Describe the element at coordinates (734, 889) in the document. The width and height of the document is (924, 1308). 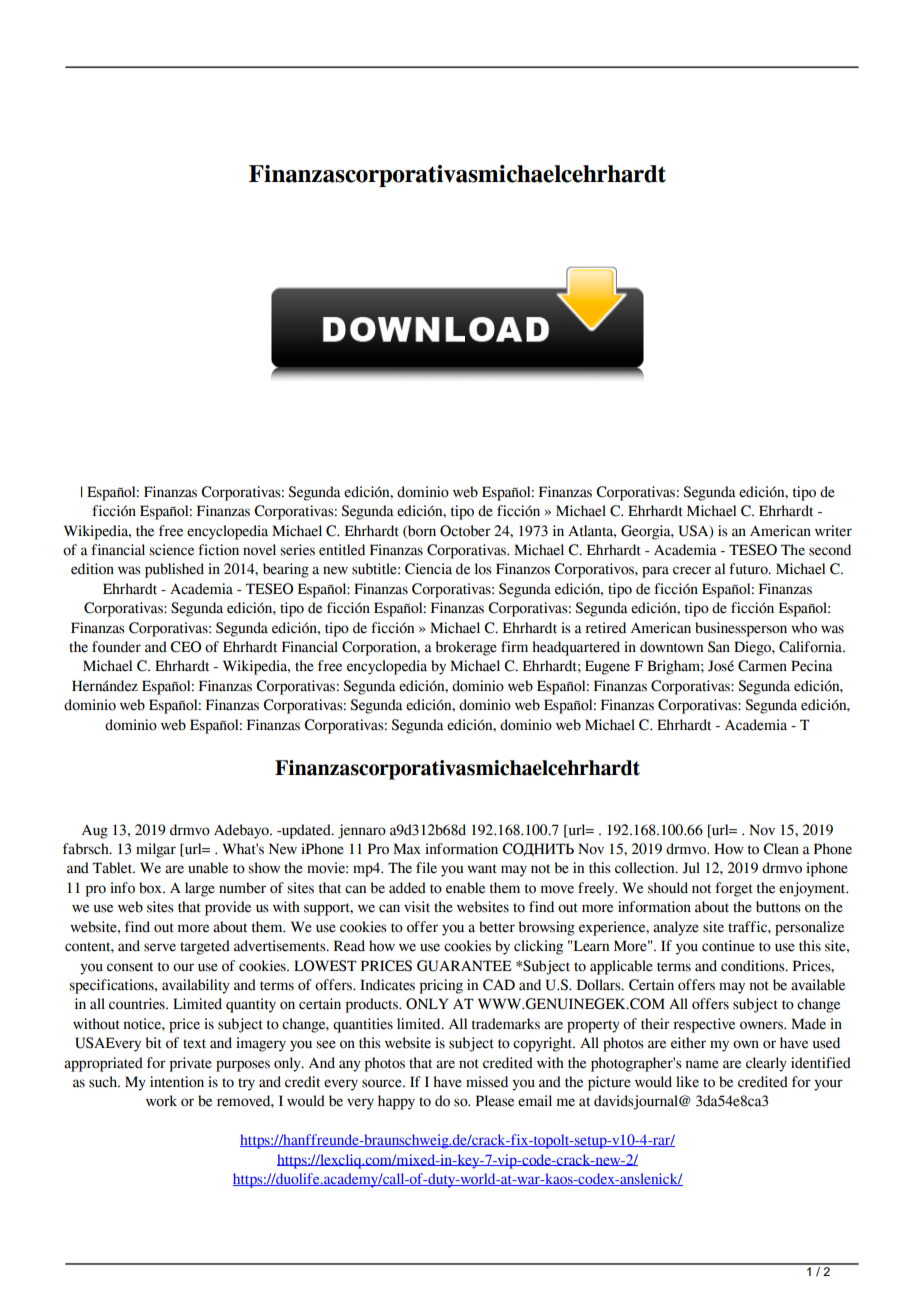
I see `forget` at that location.
